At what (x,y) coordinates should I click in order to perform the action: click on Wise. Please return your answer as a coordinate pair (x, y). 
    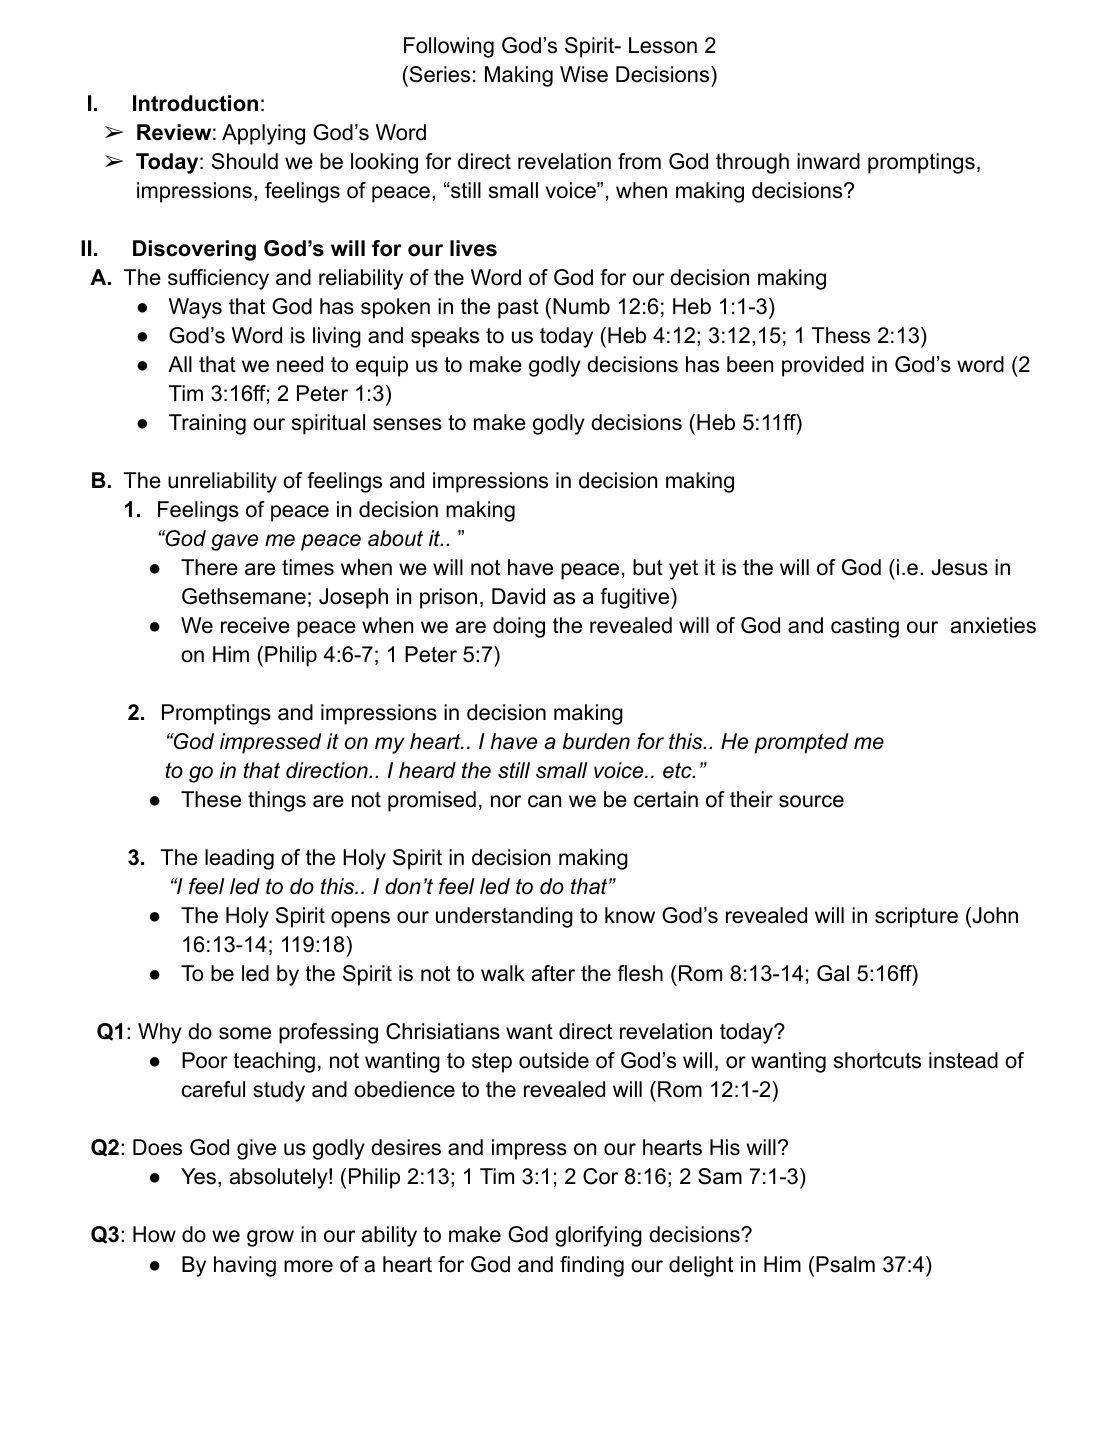
    Looking at the image, I should click on (584, 74).
